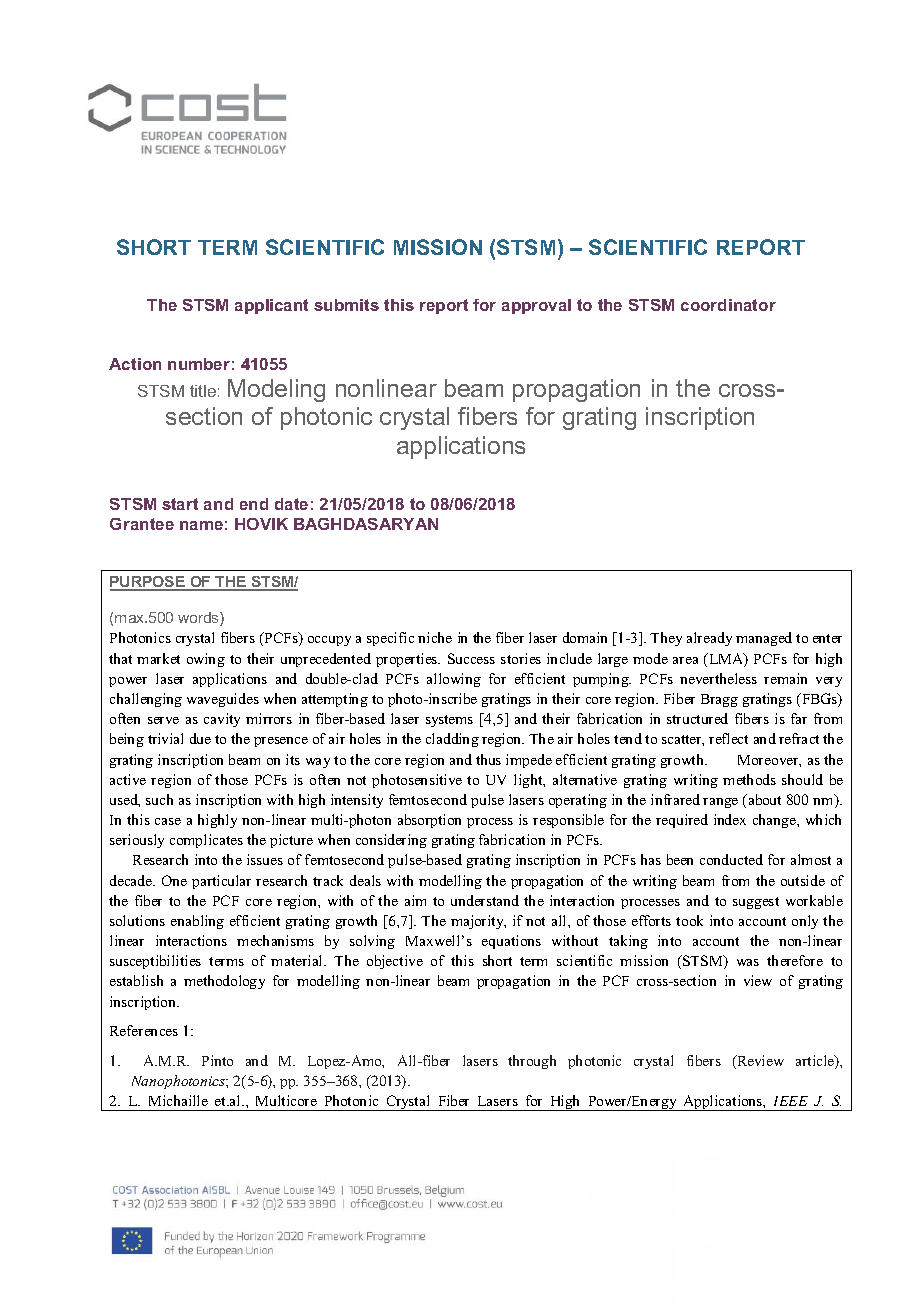 The image size is (924, 1308). I want to click on approval, so click(536, 306).
